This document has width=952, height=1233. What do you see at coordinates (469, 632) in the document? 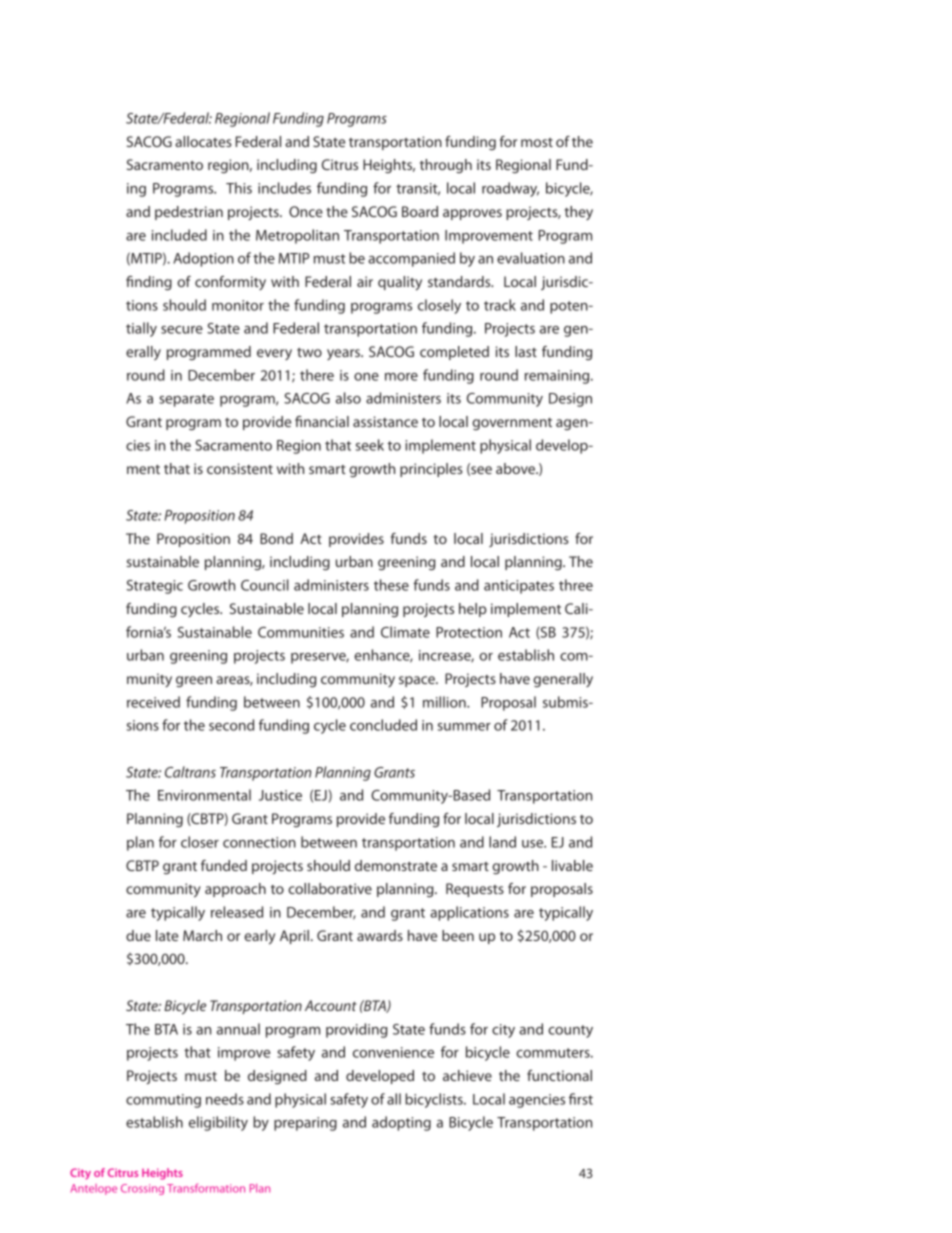
I see `Protection` at bounding box center [469, 632].
